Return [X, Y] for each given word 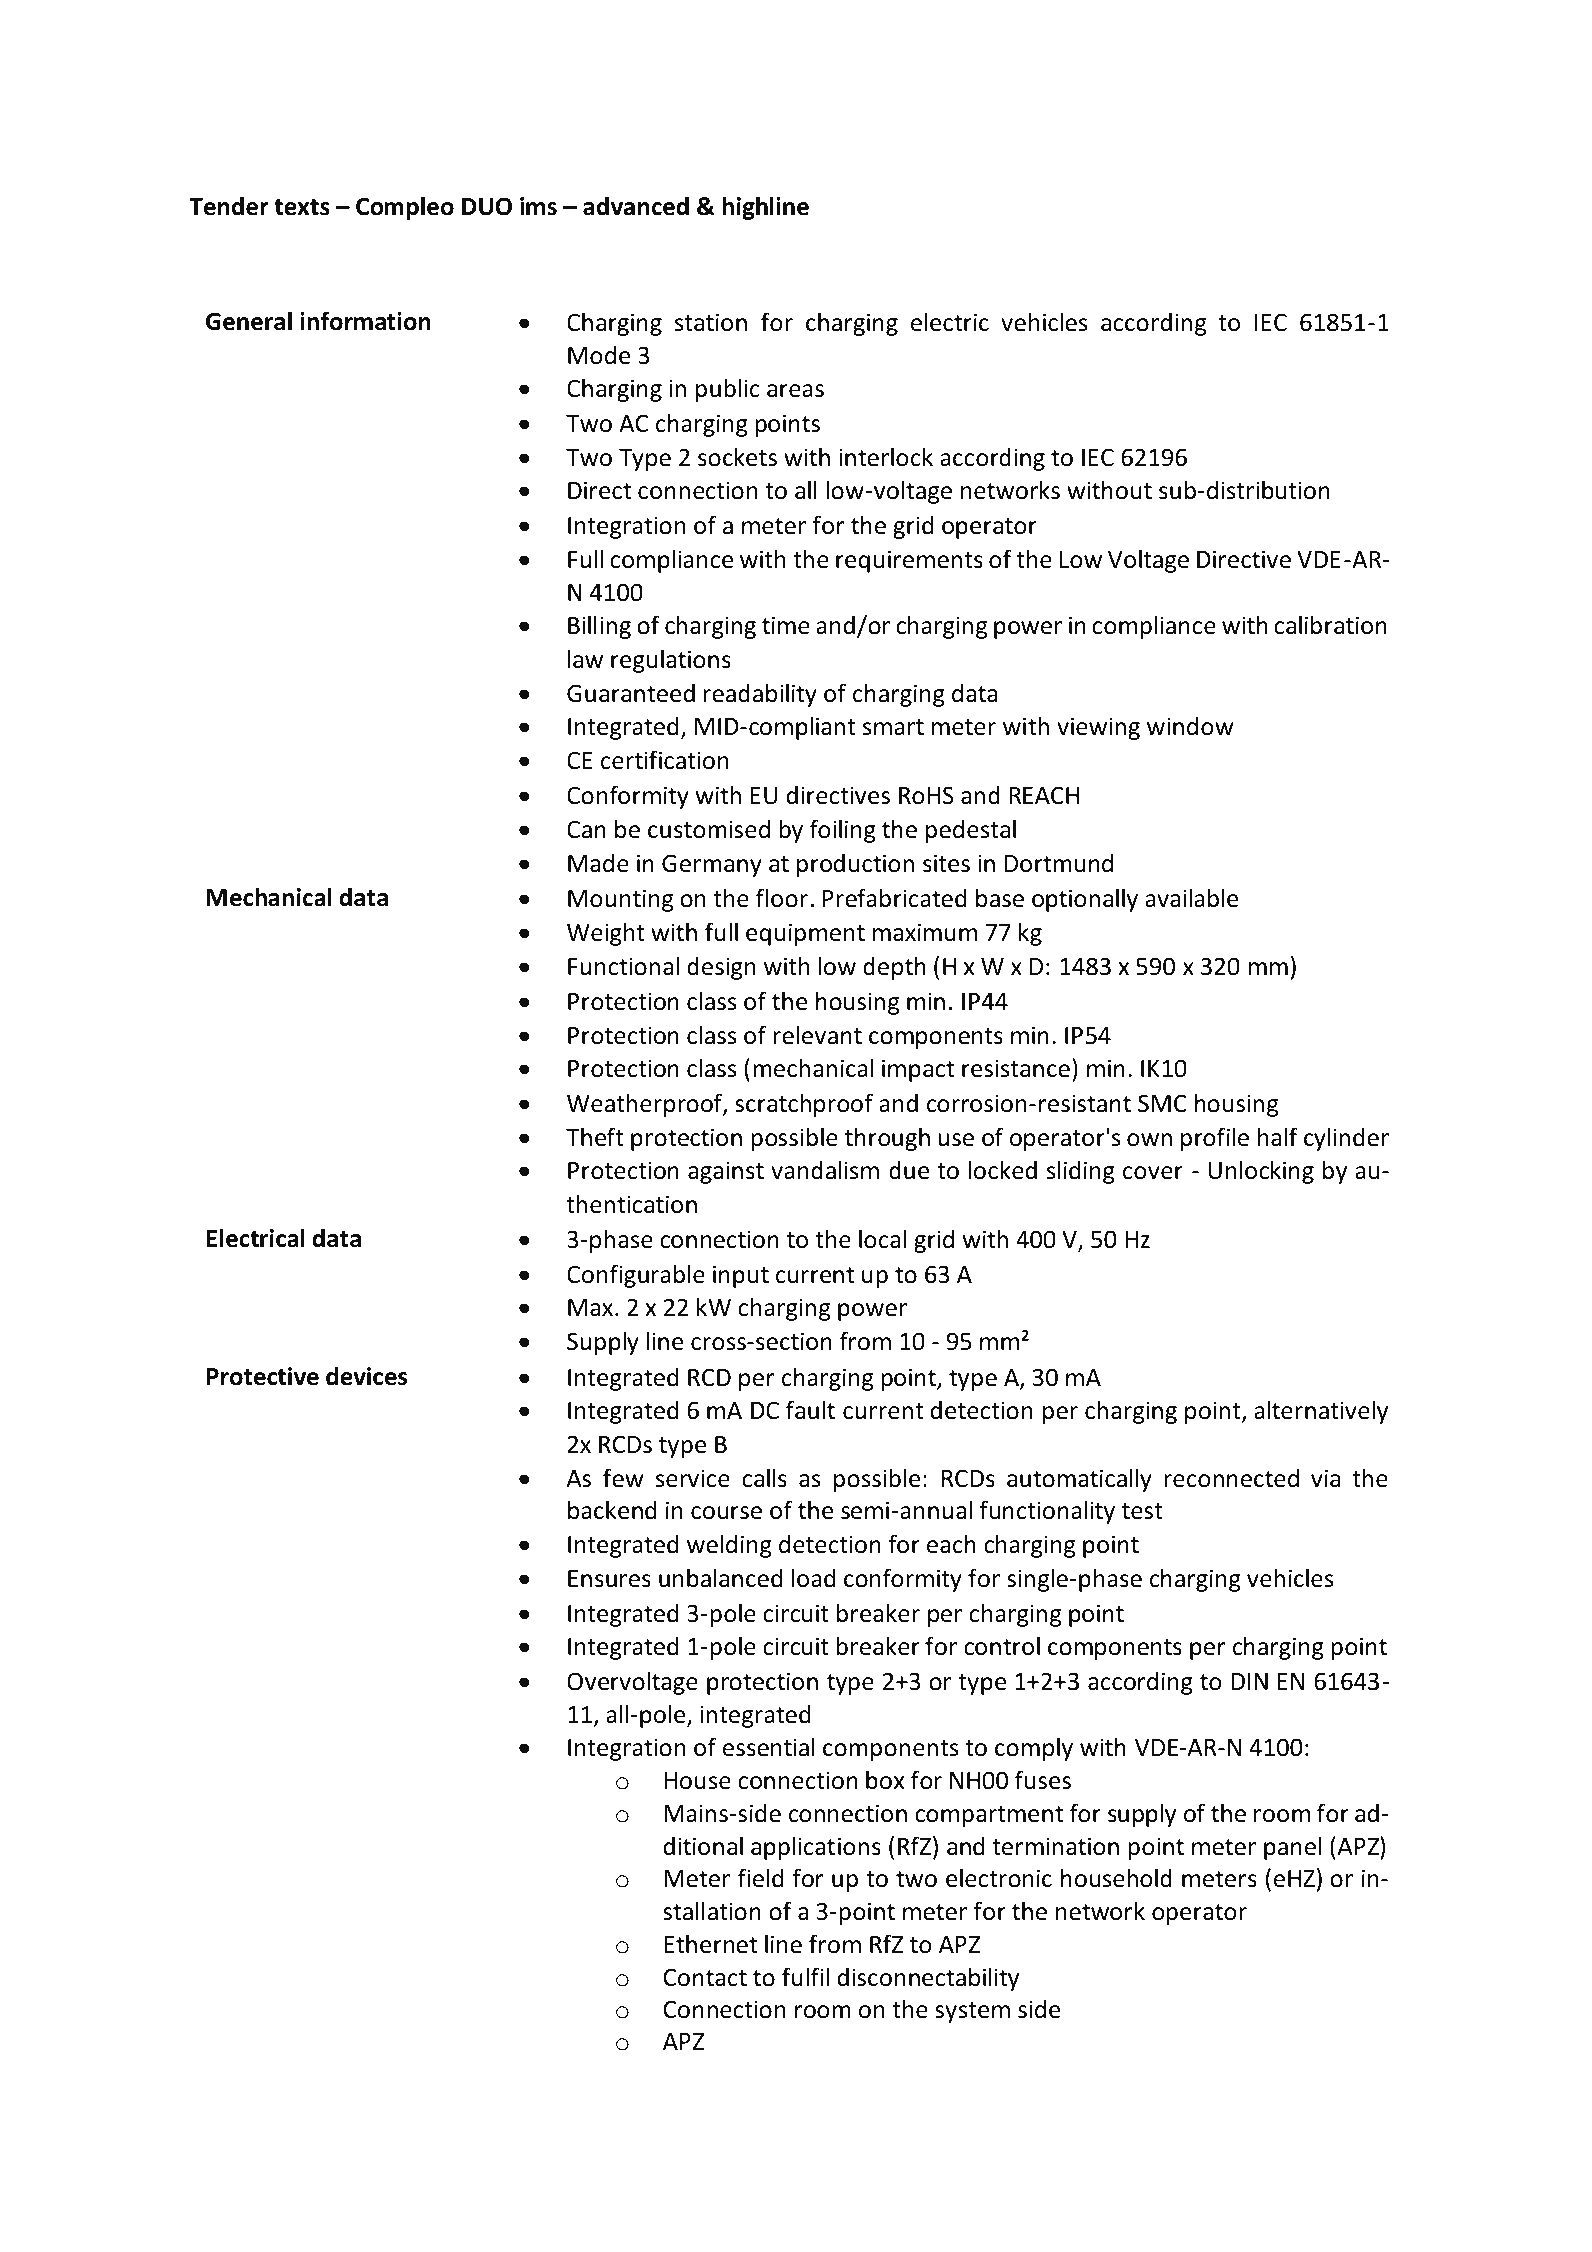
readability [760, 695]
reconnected [1231, 1478]
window [1190, 726]
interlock [886, 457]
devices [366, 1376]
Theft [595, 1137]
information [365, 321]
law [585, 659]
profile [1215, 1139]
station [711, 322]
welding [729, 1546]
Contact [705, 1977]
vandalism [825, 1170]
